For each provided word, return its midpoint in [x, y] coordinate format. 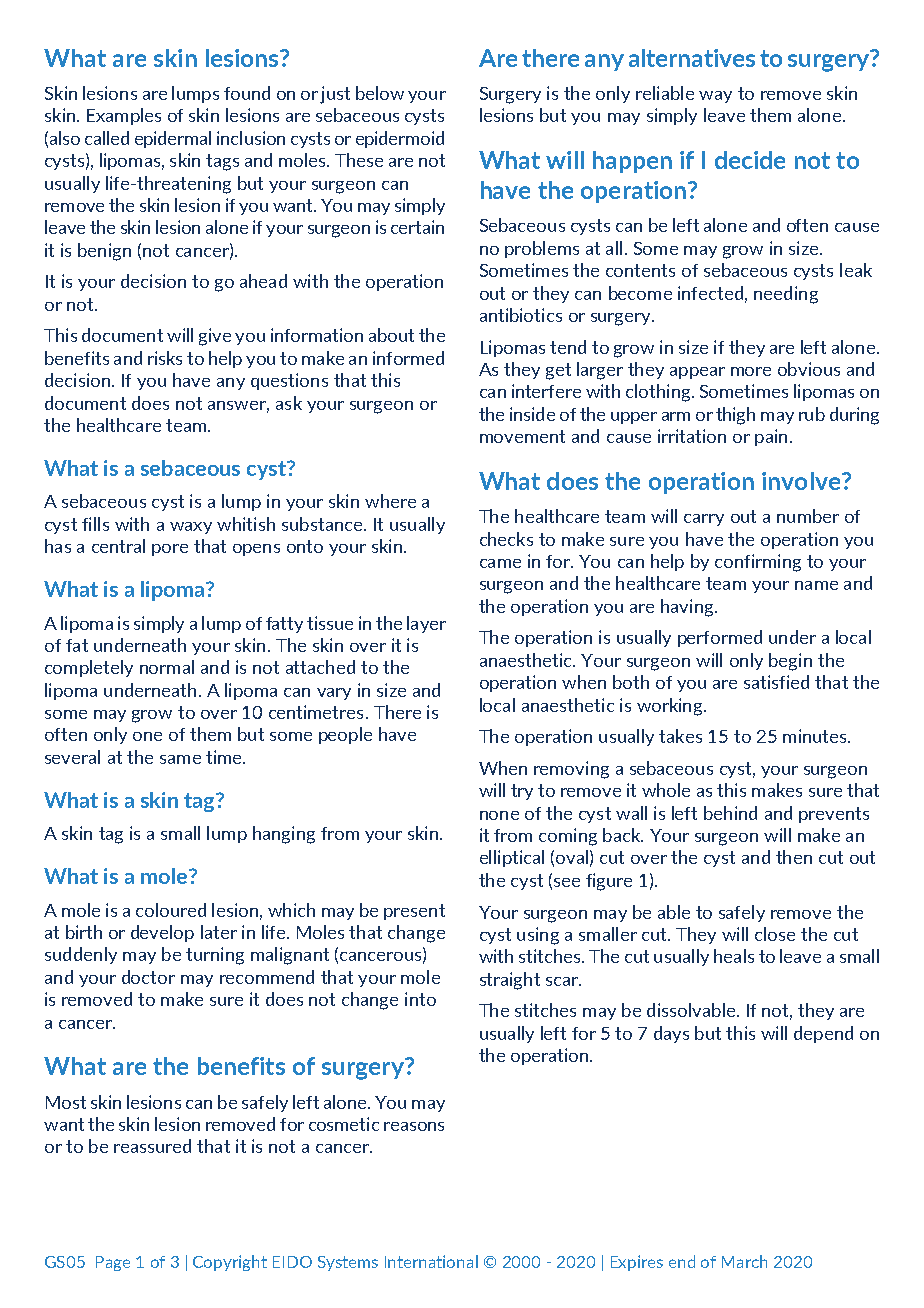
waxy [191, 528]
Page [113, 1263]
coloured [171, 910]
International [431, 1261]
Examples [124, 116]
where [390, 501]
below [380, 93]
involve [802, 481]
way [715, 97]
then [794, 857]
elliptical [512, 858]
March [744, 1261]
